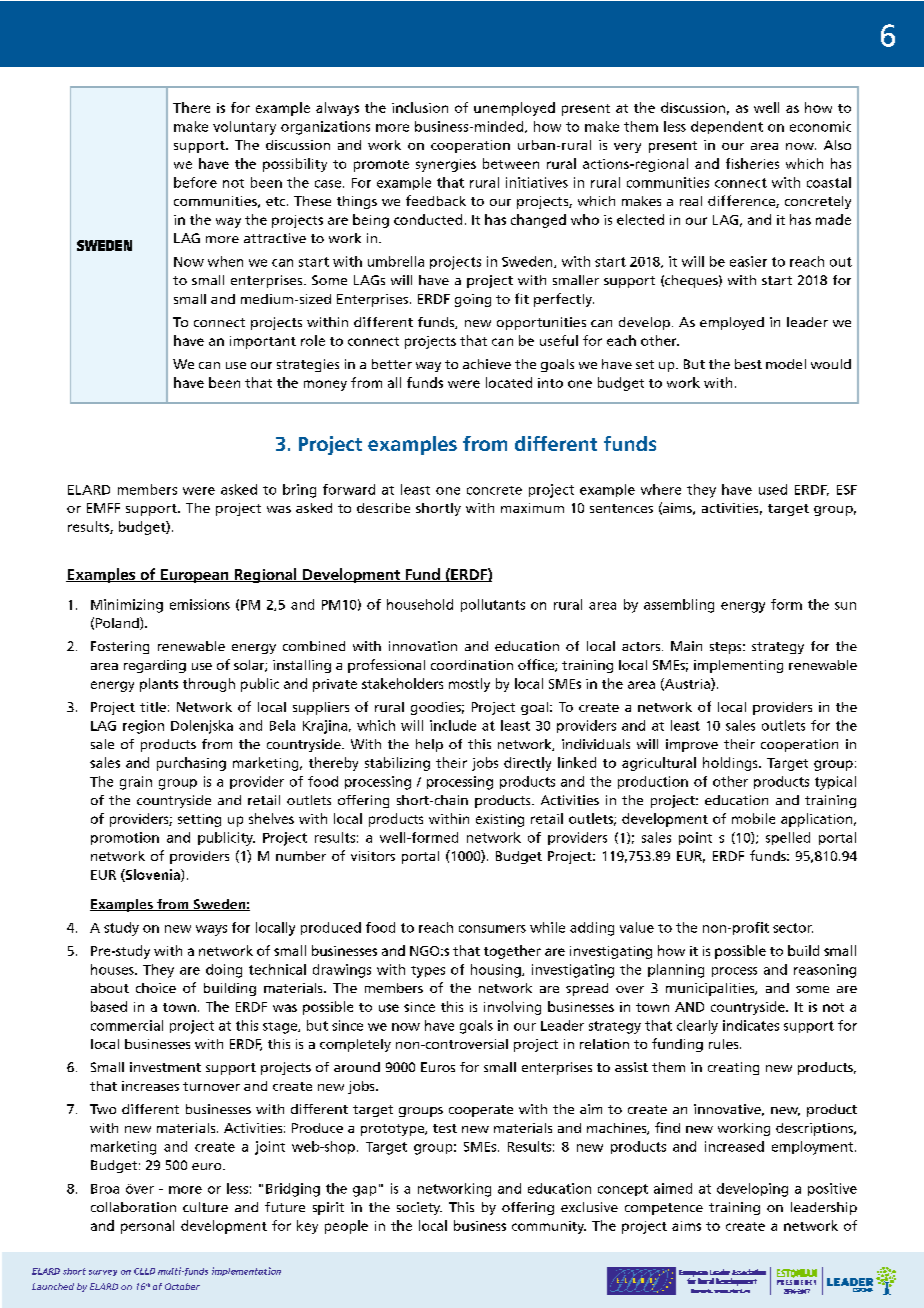  What do you see at coordinates (752, 163) in the image?
I see `fisheries` at bounding box center [752, 163].
